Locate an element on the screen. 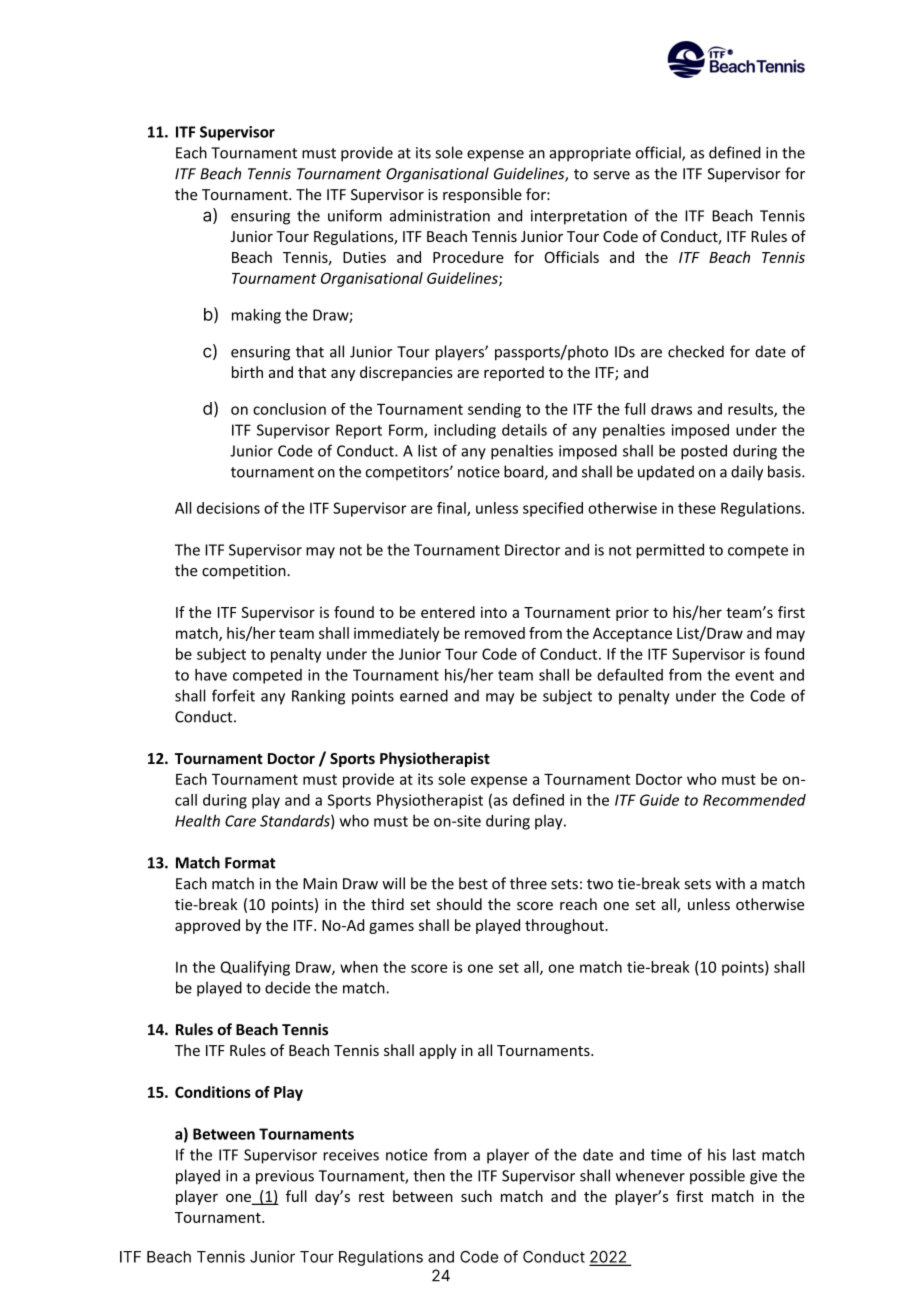 The width and height of the screenshot is (924, 1308). previous is located at coordinates (285, 1177).
